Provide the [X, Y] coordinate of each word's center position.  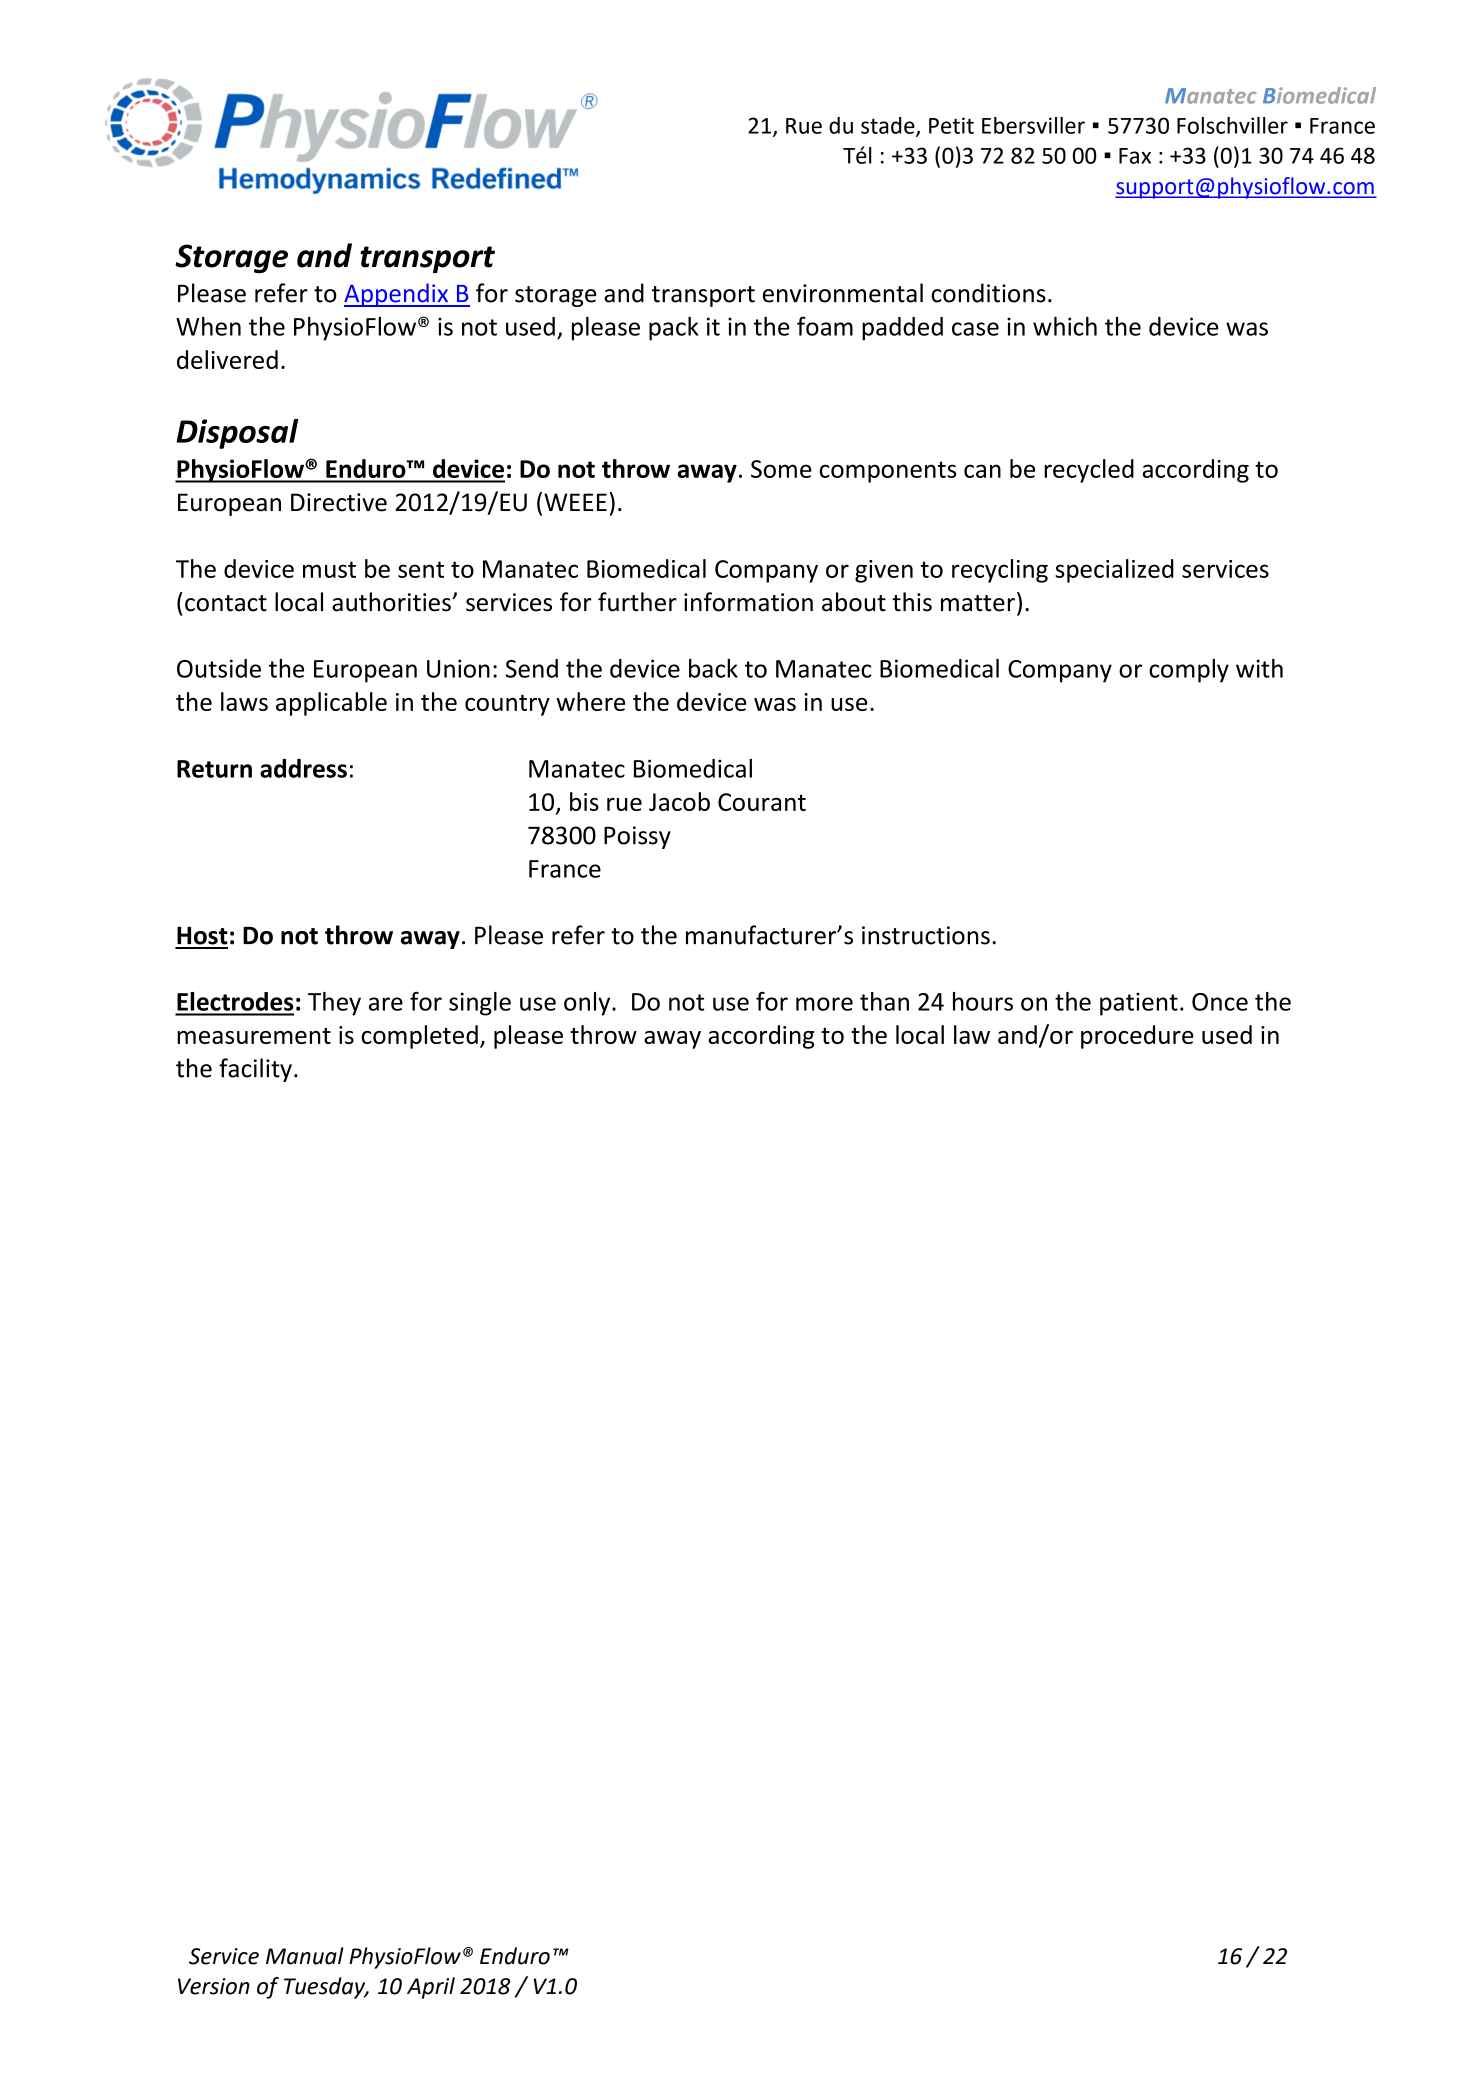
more [824, 1004]
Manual [305, 1956]
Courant [762, 802]
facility [255, 1070]
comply [1189, 671]
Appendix [397, 295]
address [303, 768]
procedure [1137, 1037]
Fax [1135, 156]
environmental [843, 293]
